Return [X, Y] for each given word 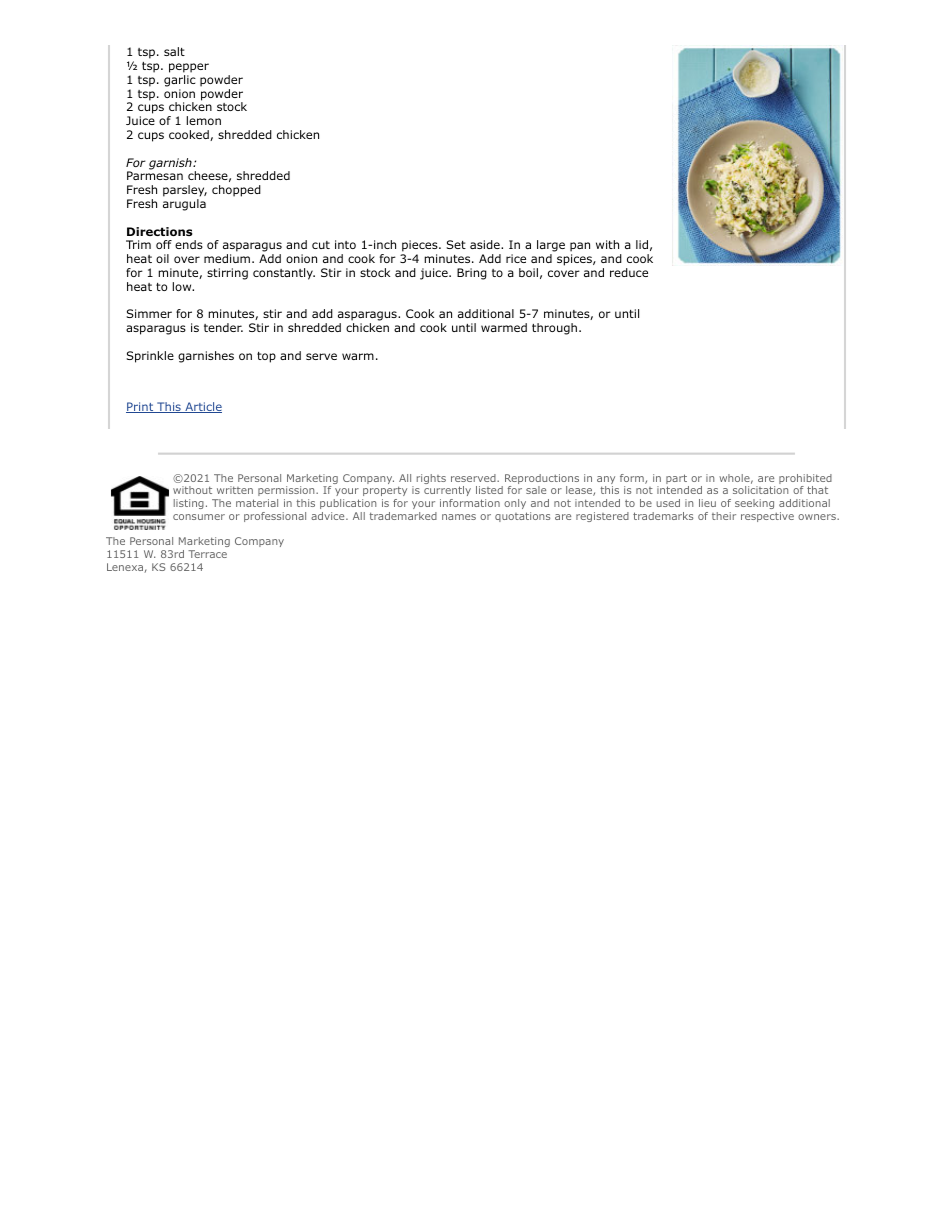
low [183, 286]
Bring [472, 274]
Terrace [207, 554]
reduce [629, 272]
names [459, 517]
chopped [236, 191]
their [724, 516]
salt [174, 51]
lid [642, 244]
